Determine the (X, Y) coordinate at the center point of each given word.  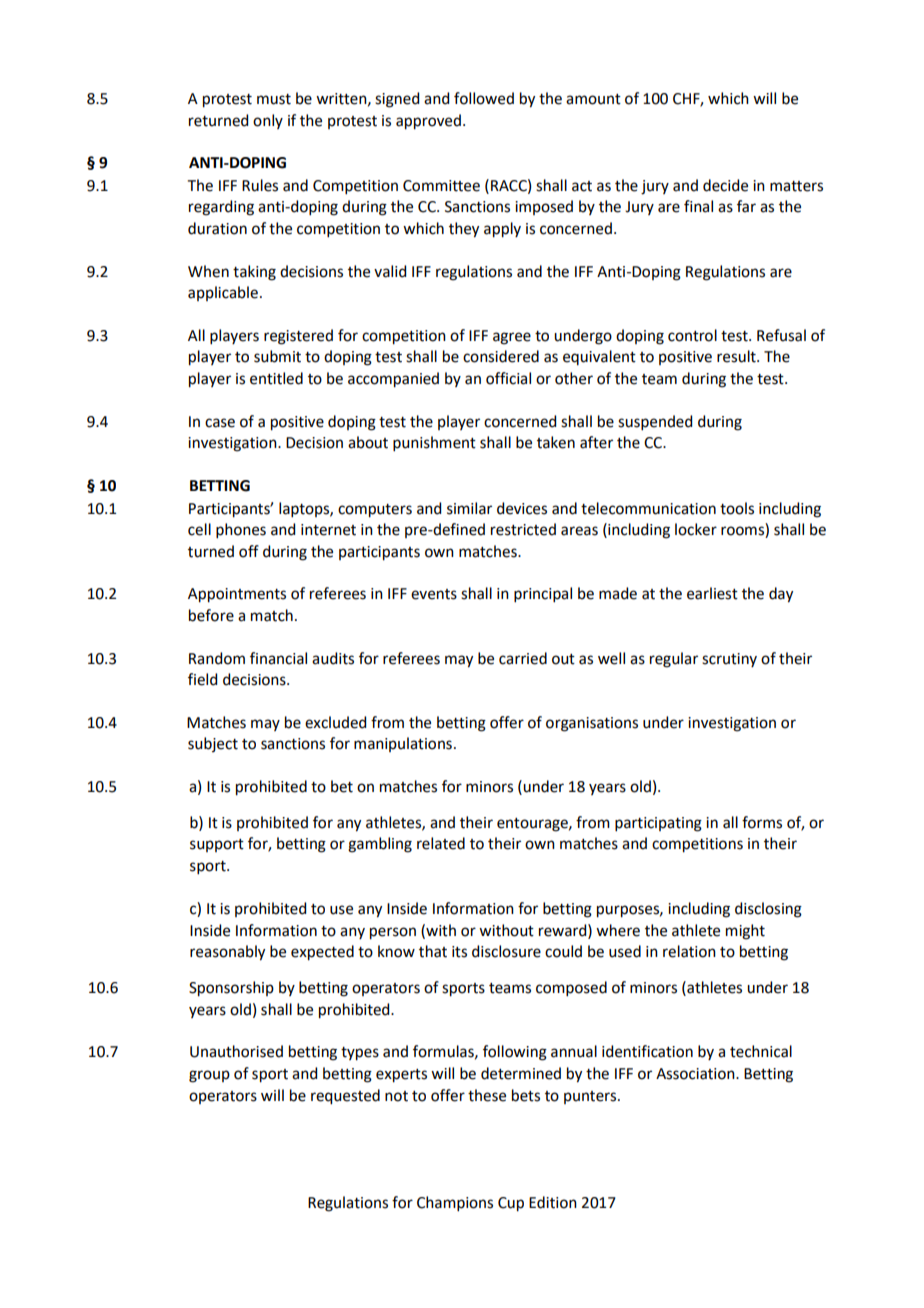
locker (696, 529)
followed (484, 98)
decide (725, 185)
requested (345, 1097)
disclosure (506, 951)
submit (277, 356)
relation (689, 951)
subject (213, 744)
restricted (523, 529)
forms (762, 822)
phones (241, 530)
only (268, 121)
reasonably (227, 953)
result (737, 356)
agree (512, 338)
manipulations (403, 744)
